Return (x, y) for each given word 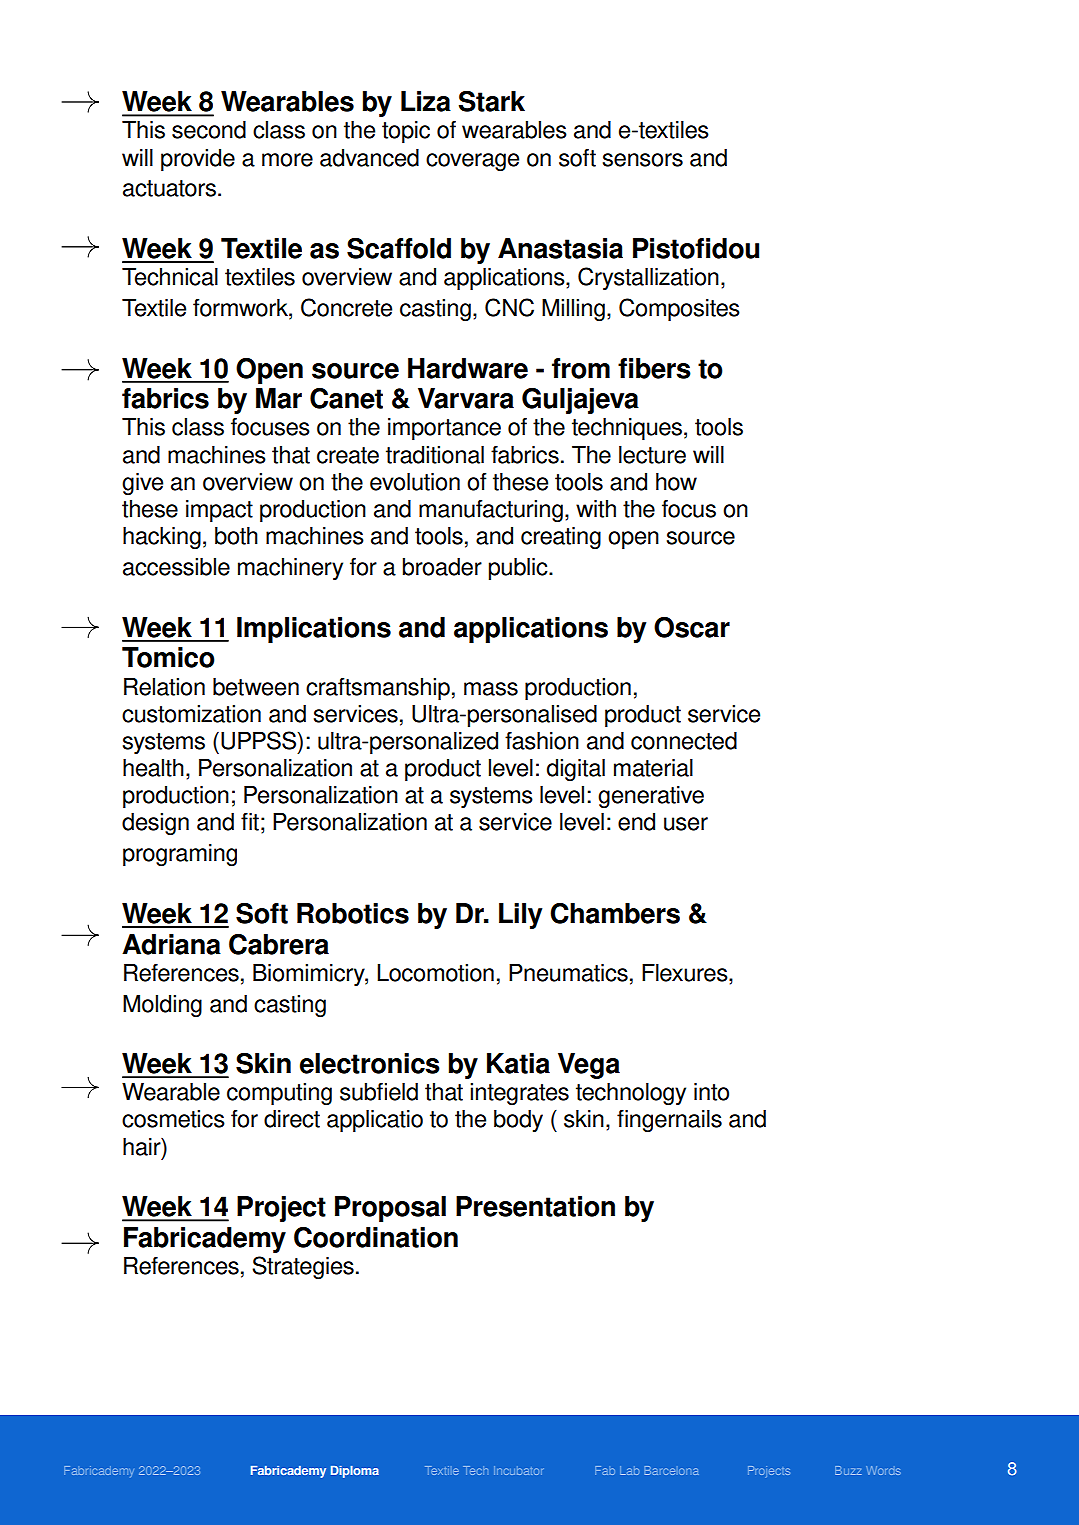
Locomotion (435, 973)
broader (442, 566)
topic (406, 132)
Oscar (692, 627)
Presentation (535, 1206)
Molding (162, 1005)
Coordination (376, 1237)
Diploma (355, 1472)
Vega (589, 1066)
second (209, 129)
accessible (176, 566)
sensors (643, 160)
